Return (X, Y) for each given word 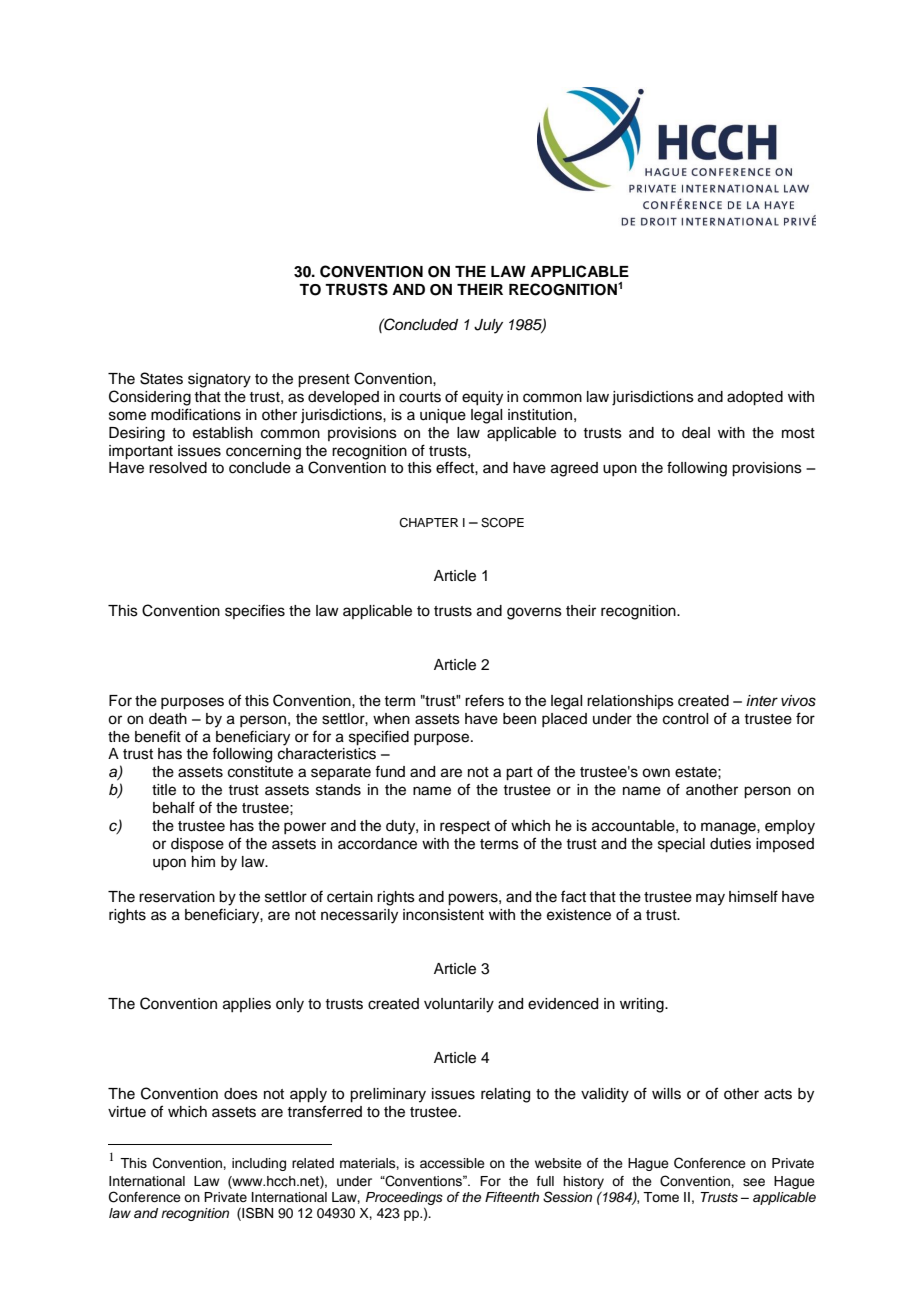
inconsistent (443, 915)
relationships (630, 702)
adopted (755, 398)
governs (534, 613)
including (259, 1164)
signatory (219, 380)
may (710, 899)
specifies (255, 611)
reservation (177, 897)
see (754, 1182)
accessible (452, 1163)
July (488, 326)
